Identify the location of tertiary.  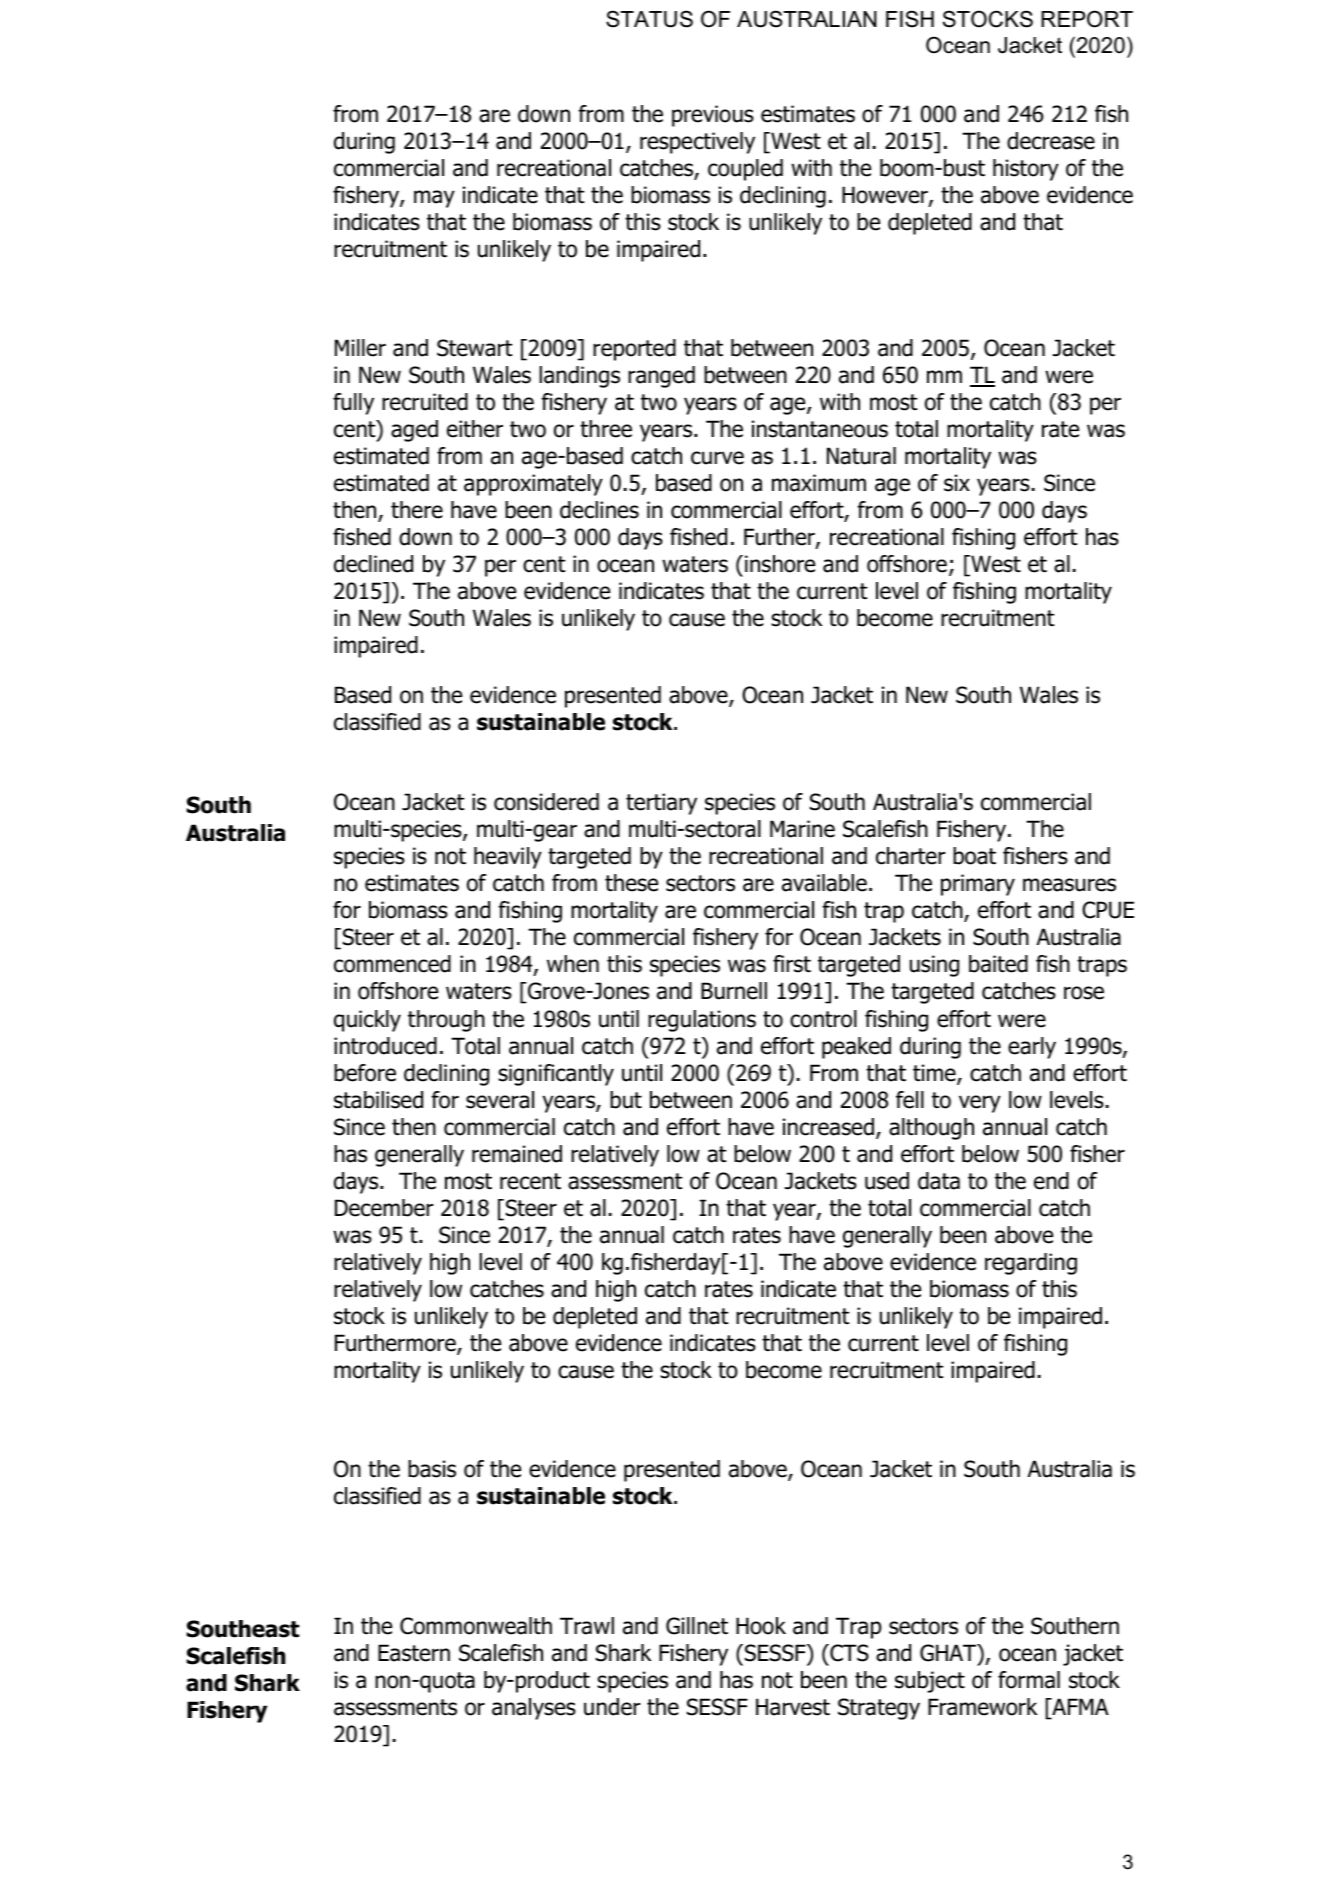
(661, 804).
